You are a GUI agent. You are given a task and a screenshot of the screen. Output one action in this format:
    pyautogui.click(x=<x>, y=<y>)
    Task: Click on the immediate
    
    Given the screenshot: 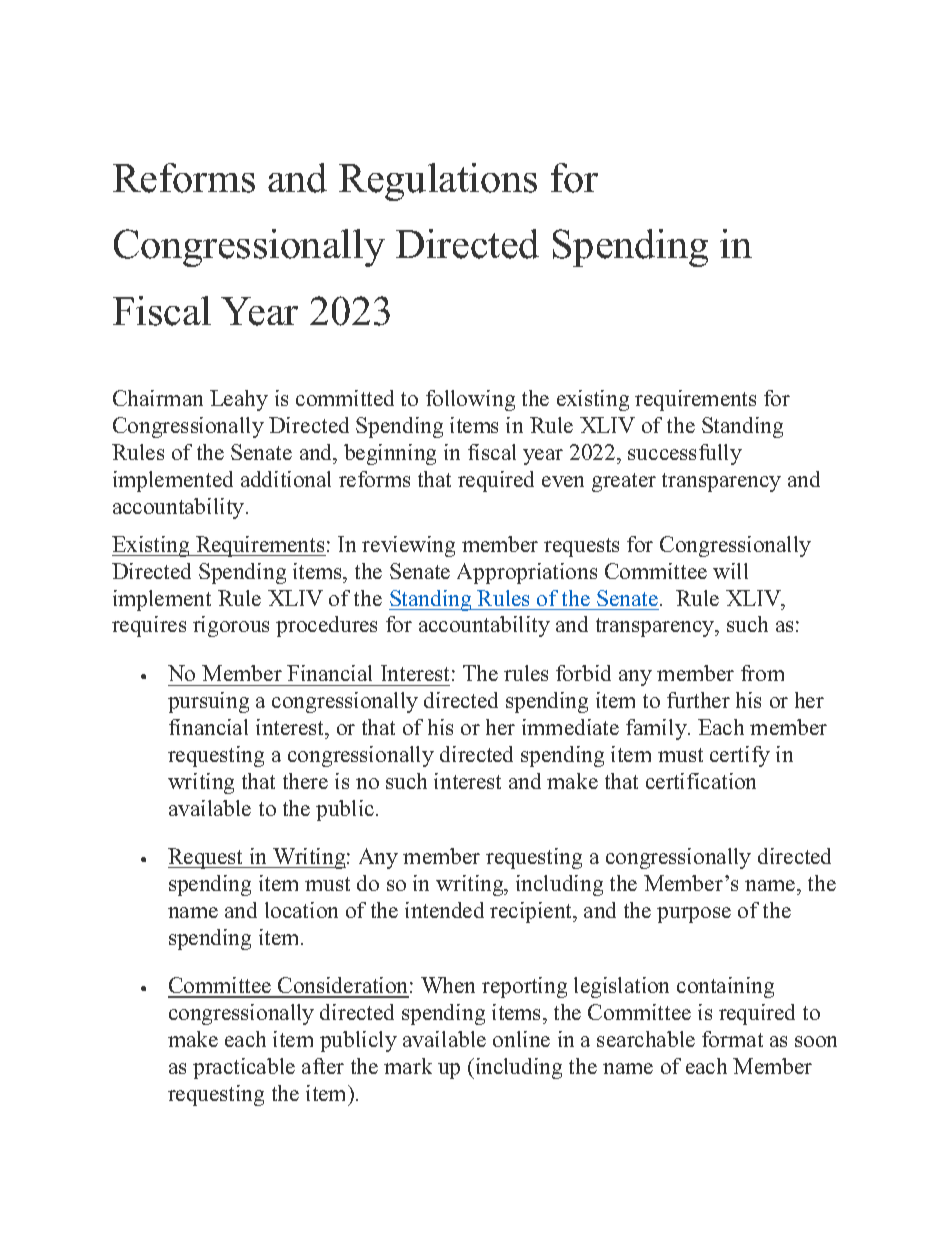 What is the action you would take?
    pyautogui.click(x=570, y=727)
